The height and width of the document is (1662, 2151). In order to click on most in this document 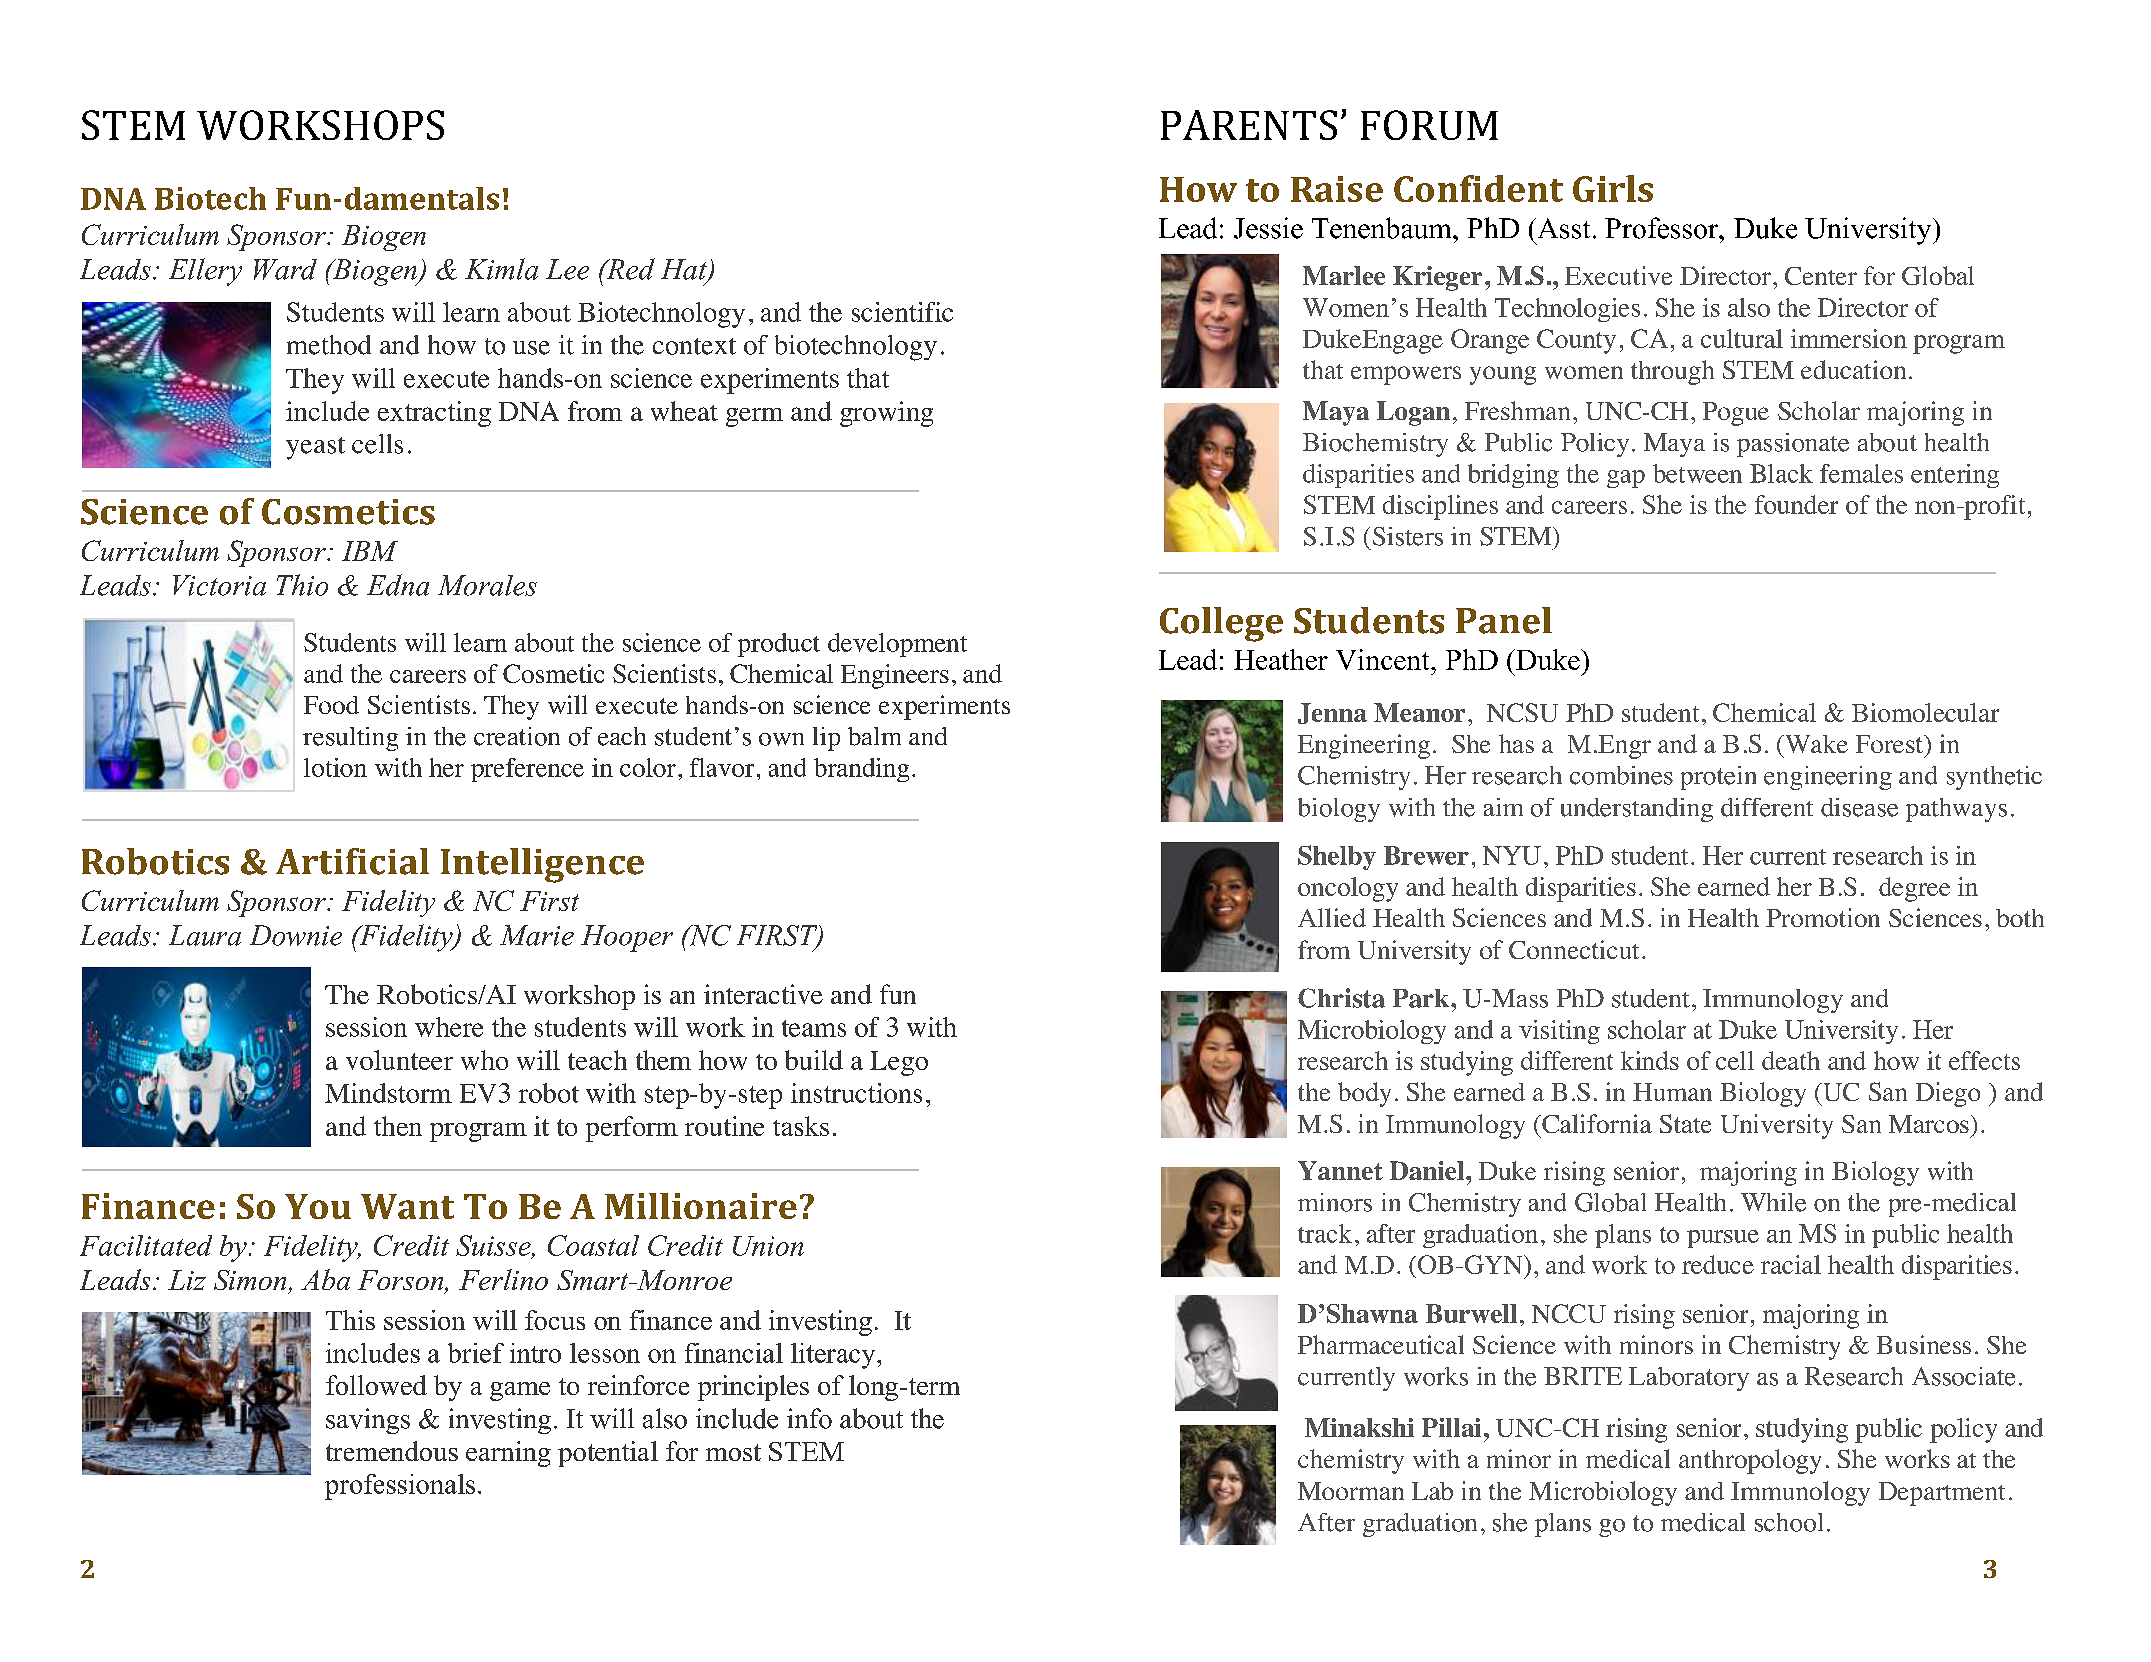, I will do `click(733, 1452)`.
